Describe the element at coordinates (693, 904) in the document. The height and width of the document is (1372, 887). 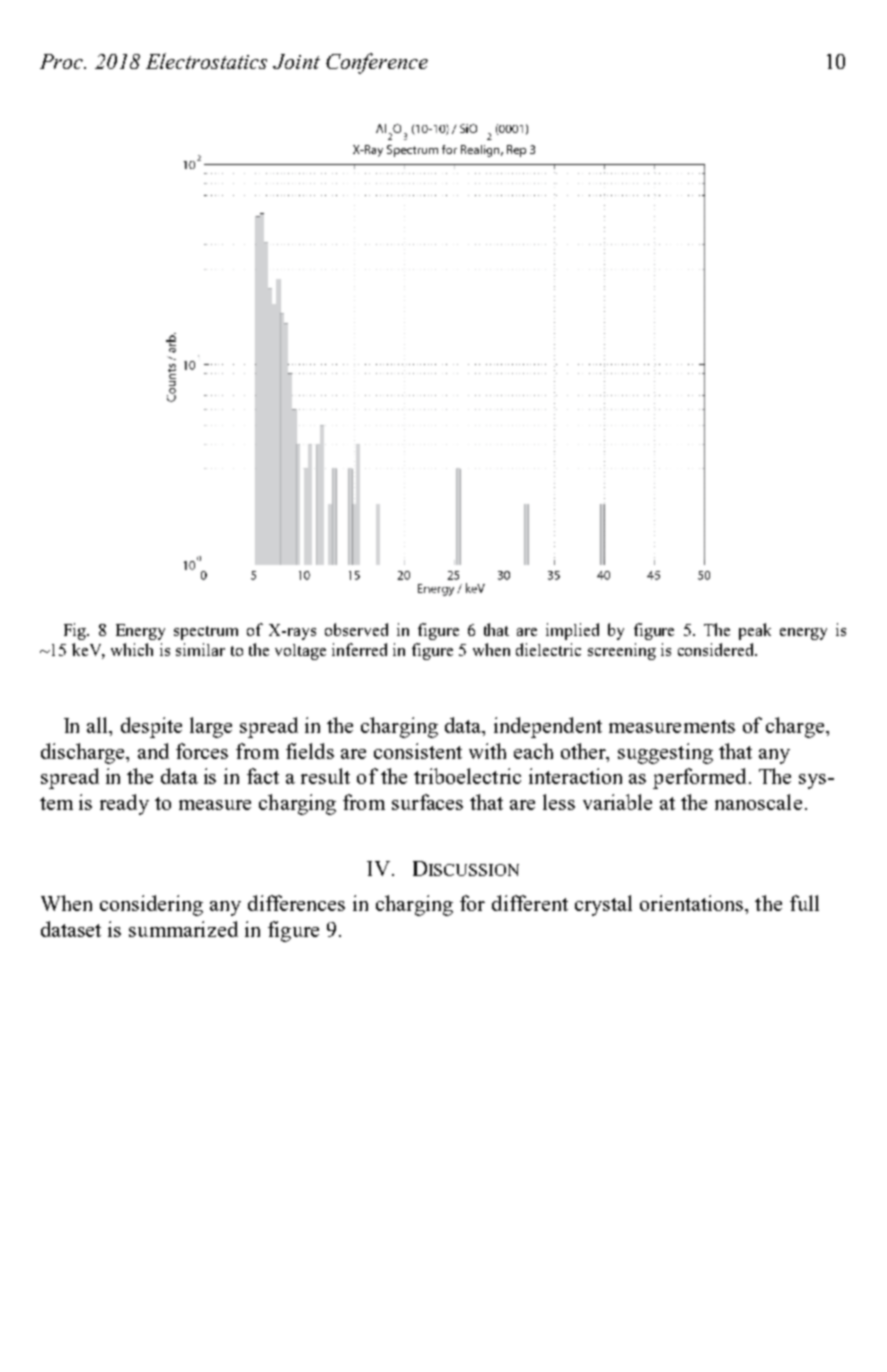
I see `orientations` at that location.
